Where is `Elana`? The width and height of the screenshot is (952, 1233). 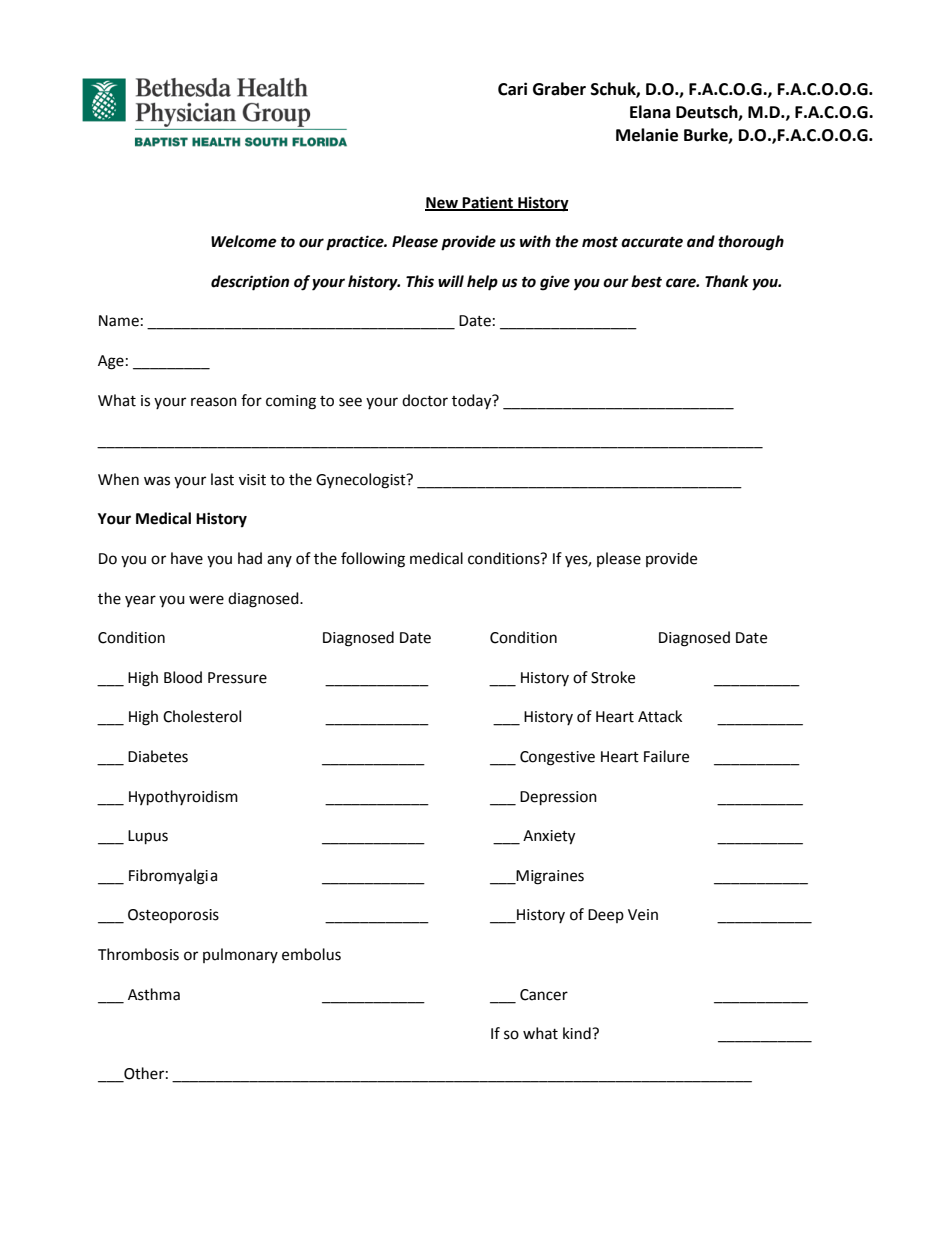
Elana is located at coordinates (650, 112).
